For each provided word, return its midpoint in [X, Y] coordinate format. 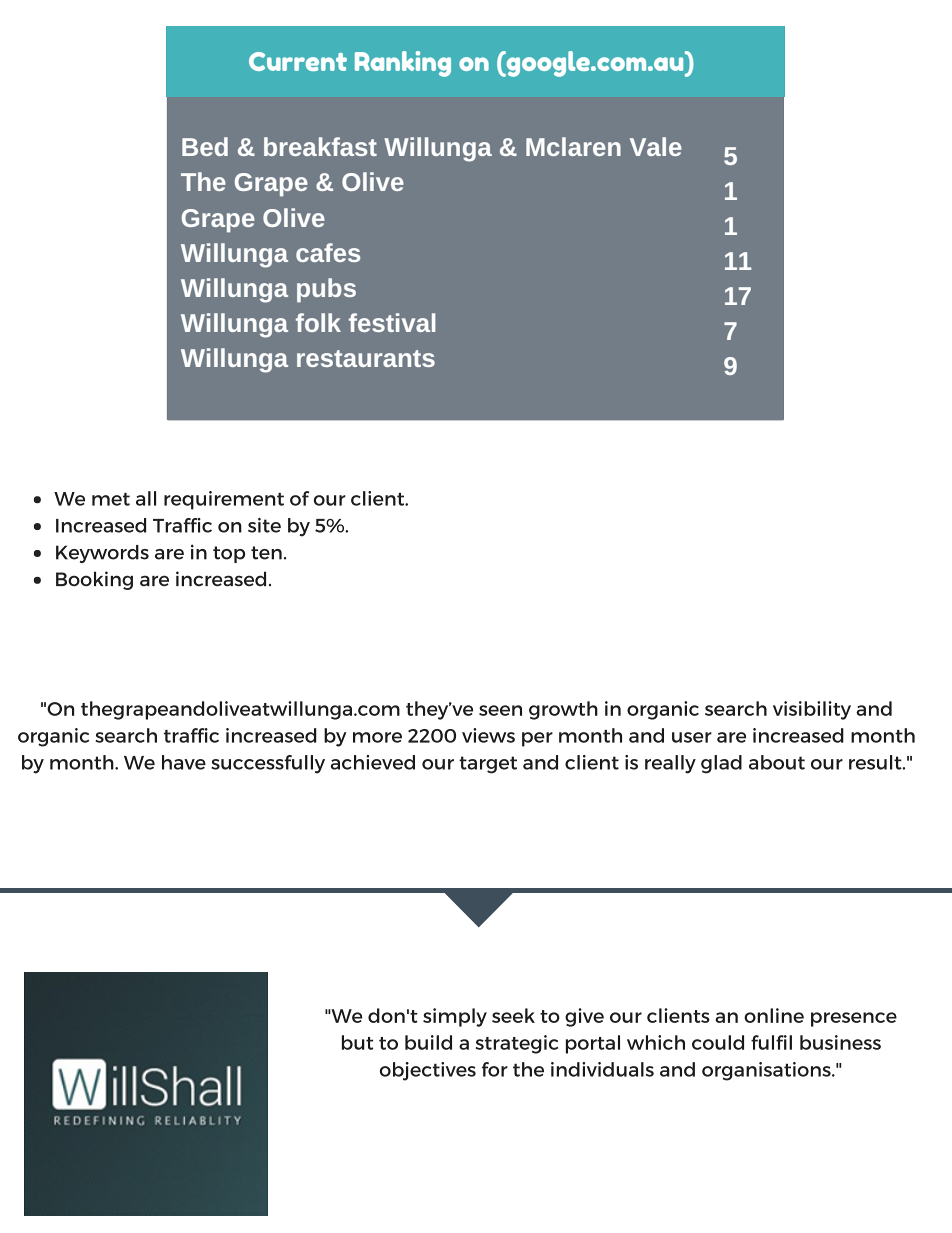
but [357, 1042]
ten [266, 553]
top [229, 554]
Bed [205, 146]
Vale [656, 146]
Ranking [403, 64]
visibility [812, 710]
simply [455, 1017]
